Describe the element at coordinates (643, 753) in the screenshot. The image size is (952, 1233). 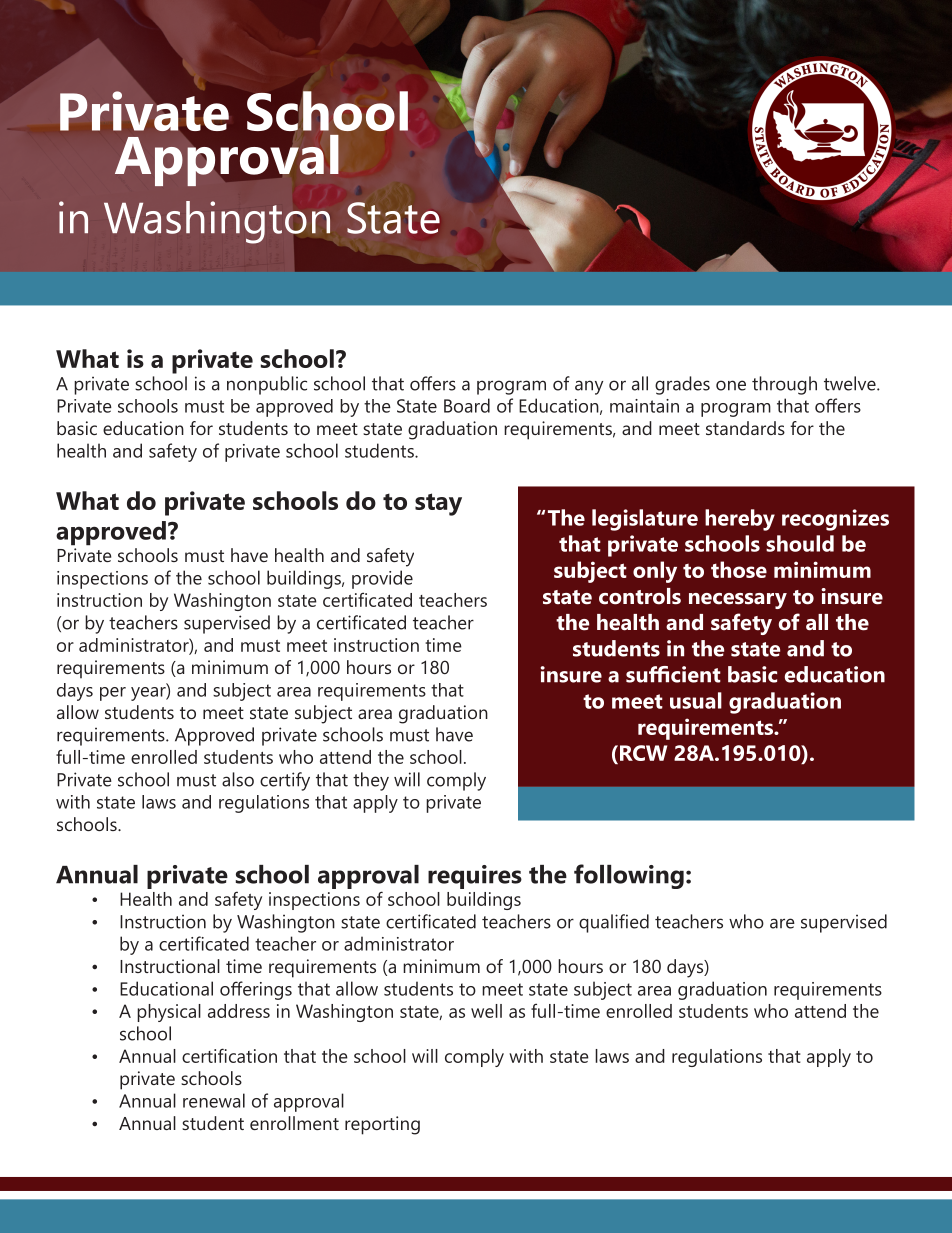
I see `RCW` at that location.
